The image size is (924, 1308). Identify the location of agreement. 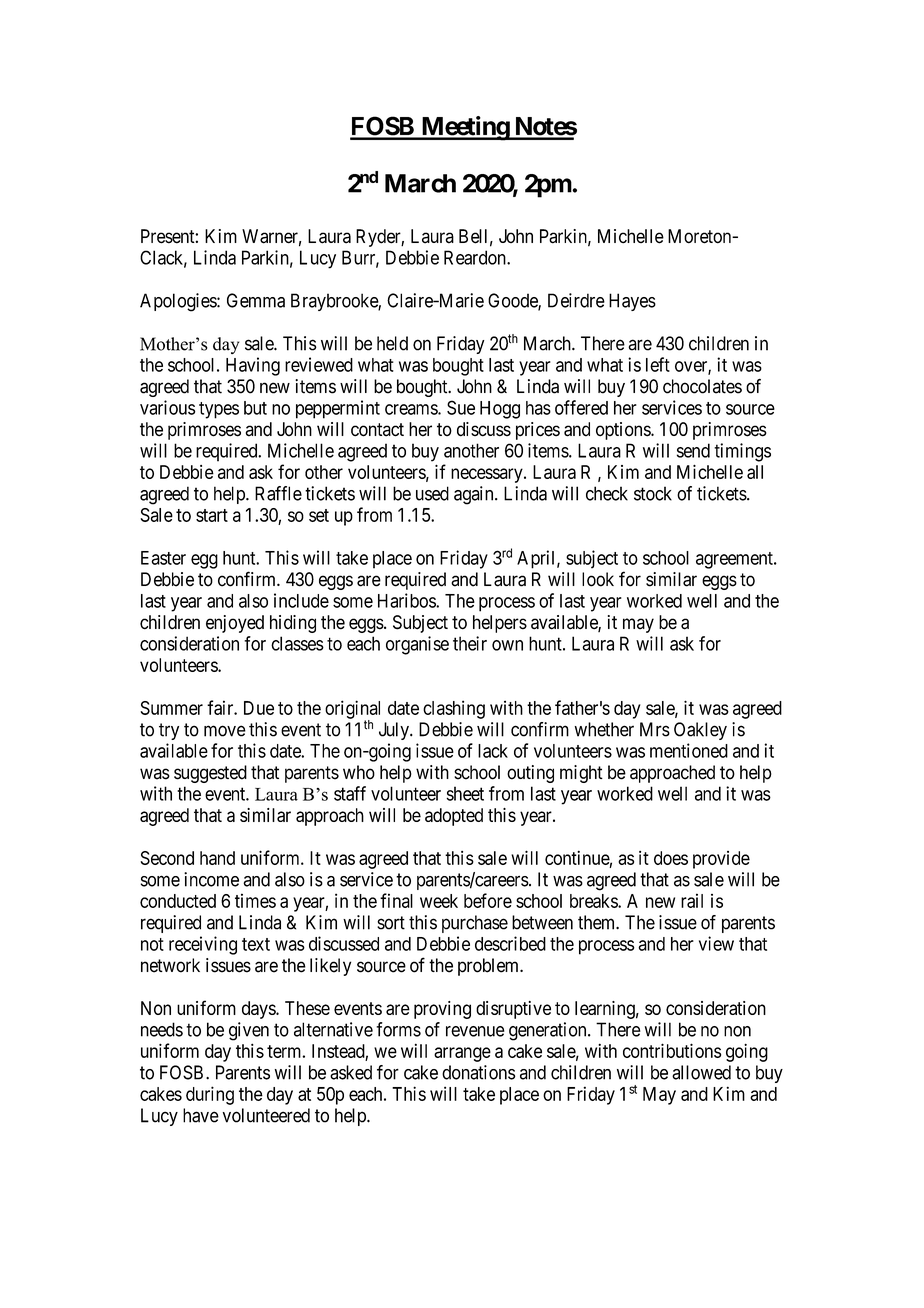
(735, 560).
